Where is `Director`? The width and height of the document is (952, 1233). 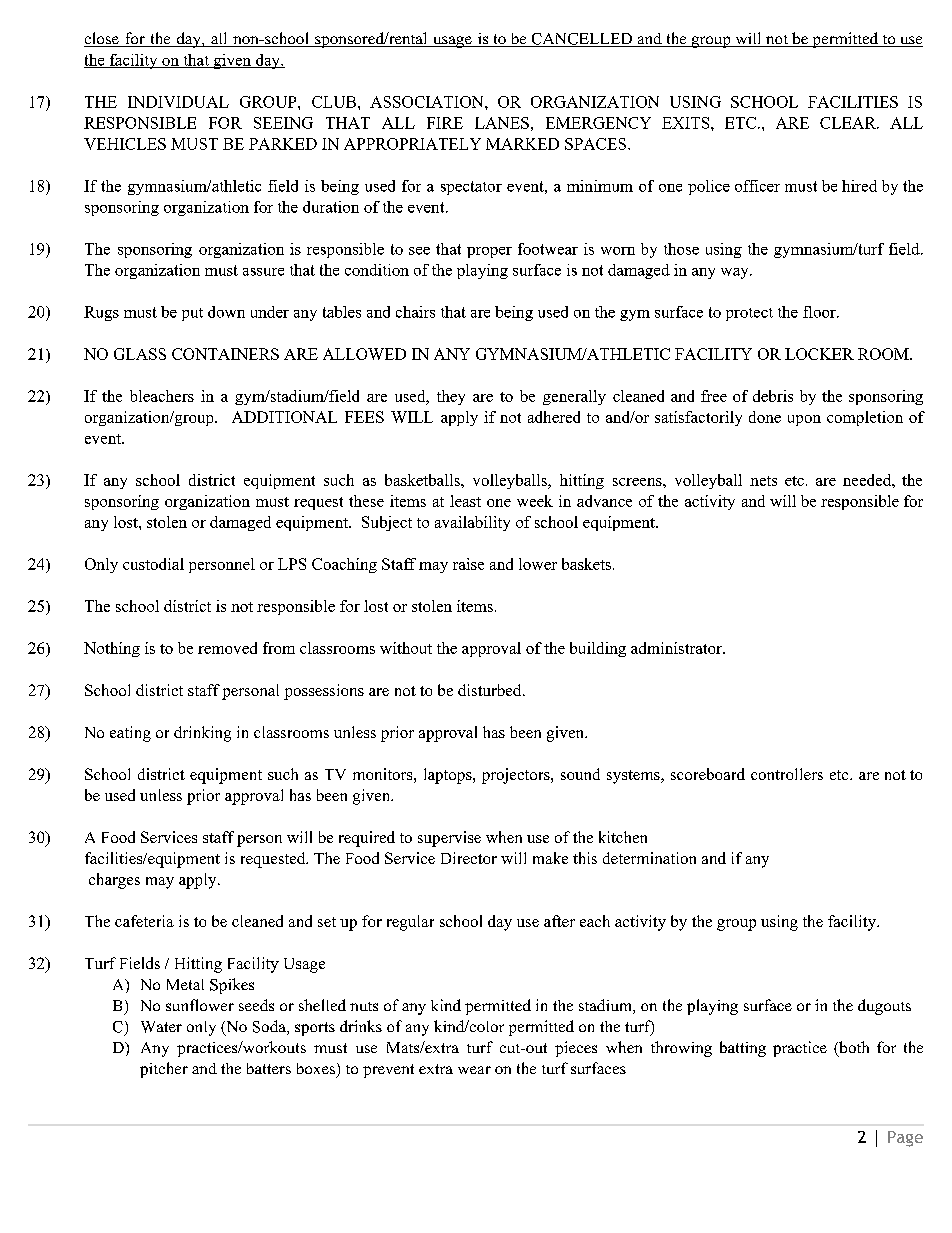 Director is located at coordinates (469, 858).
